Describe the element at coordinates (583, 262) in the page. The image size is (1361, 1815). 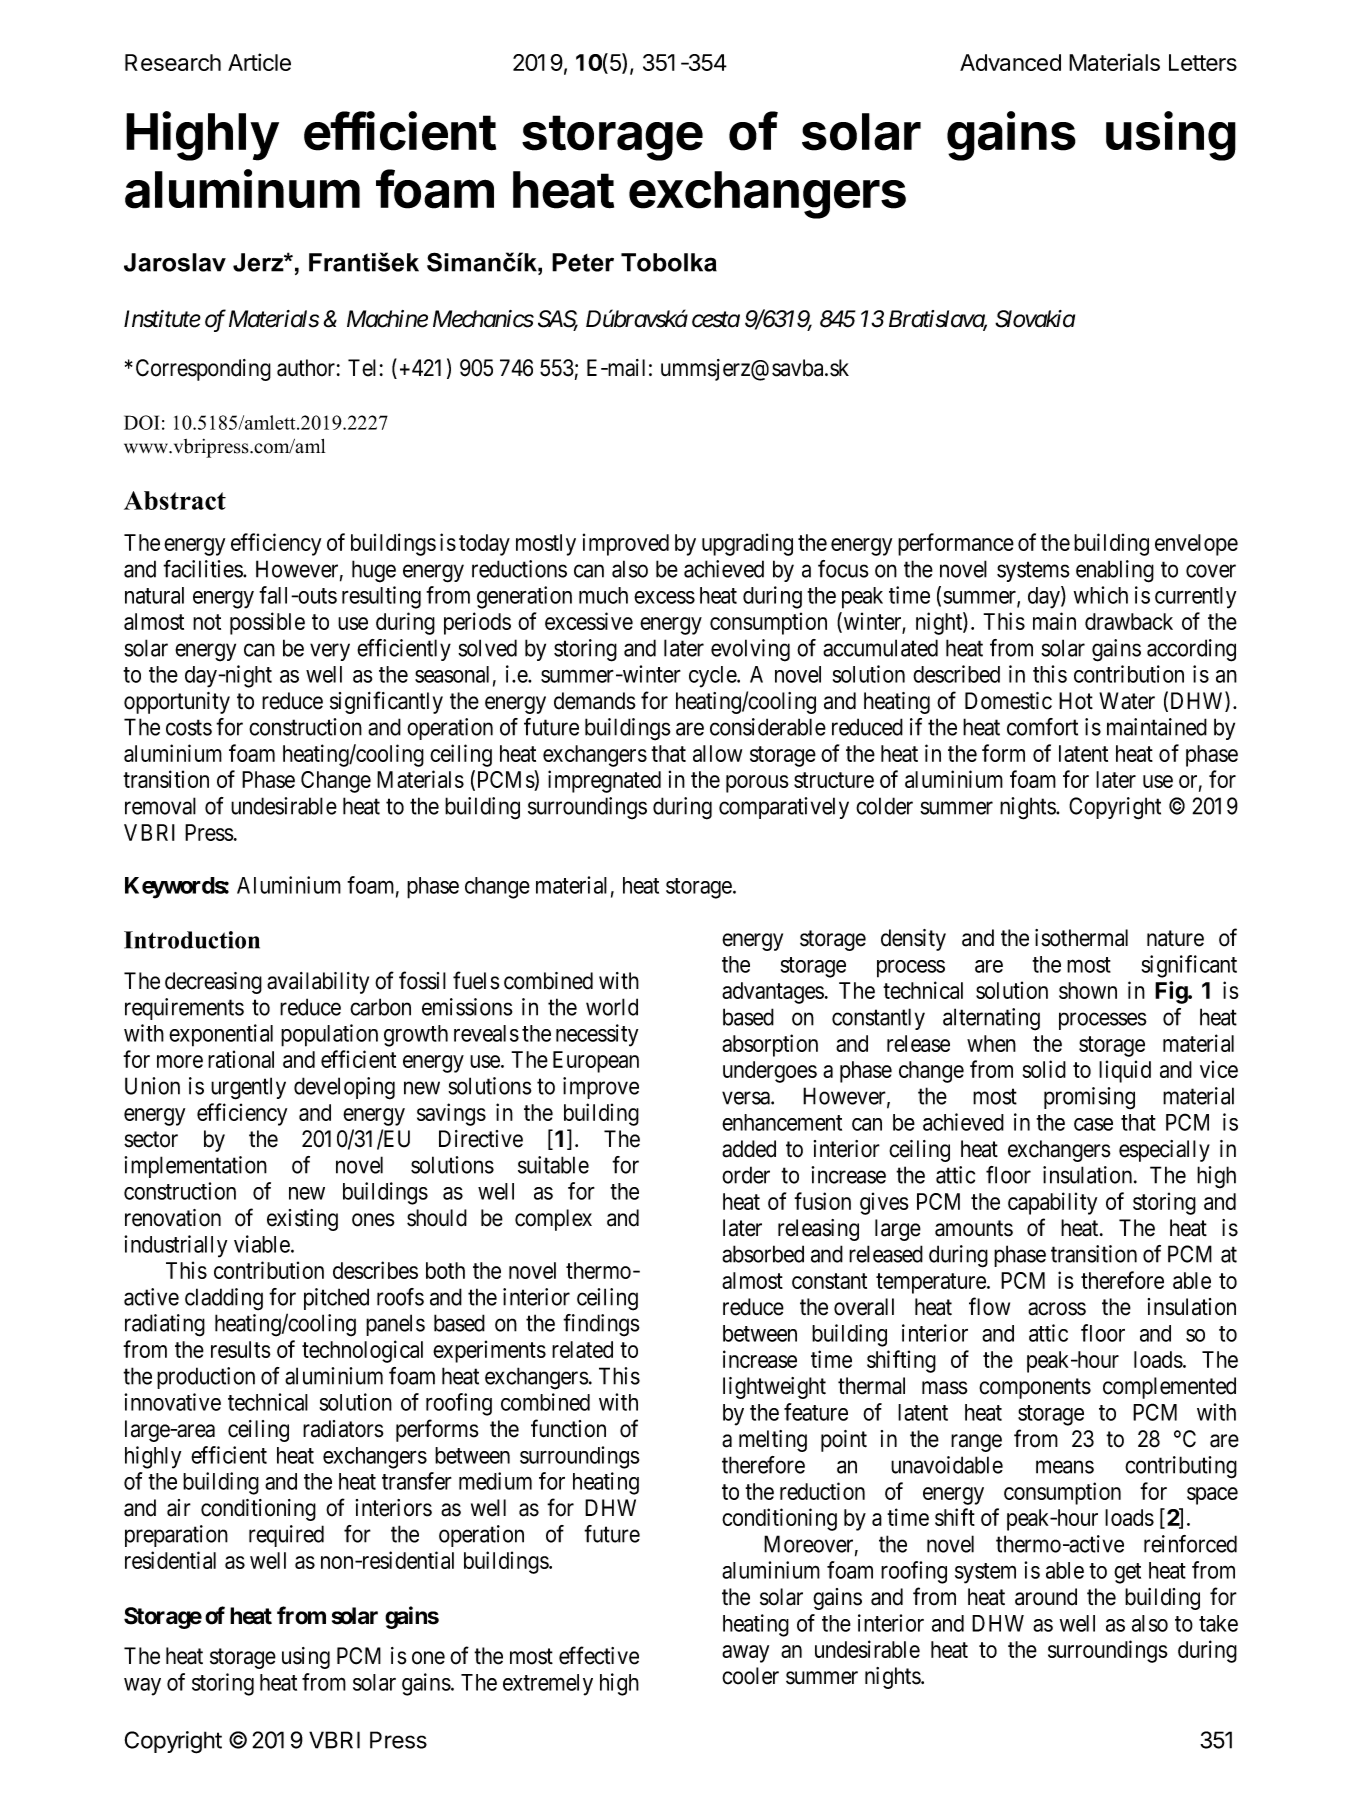
I see `Peter` at that location.
